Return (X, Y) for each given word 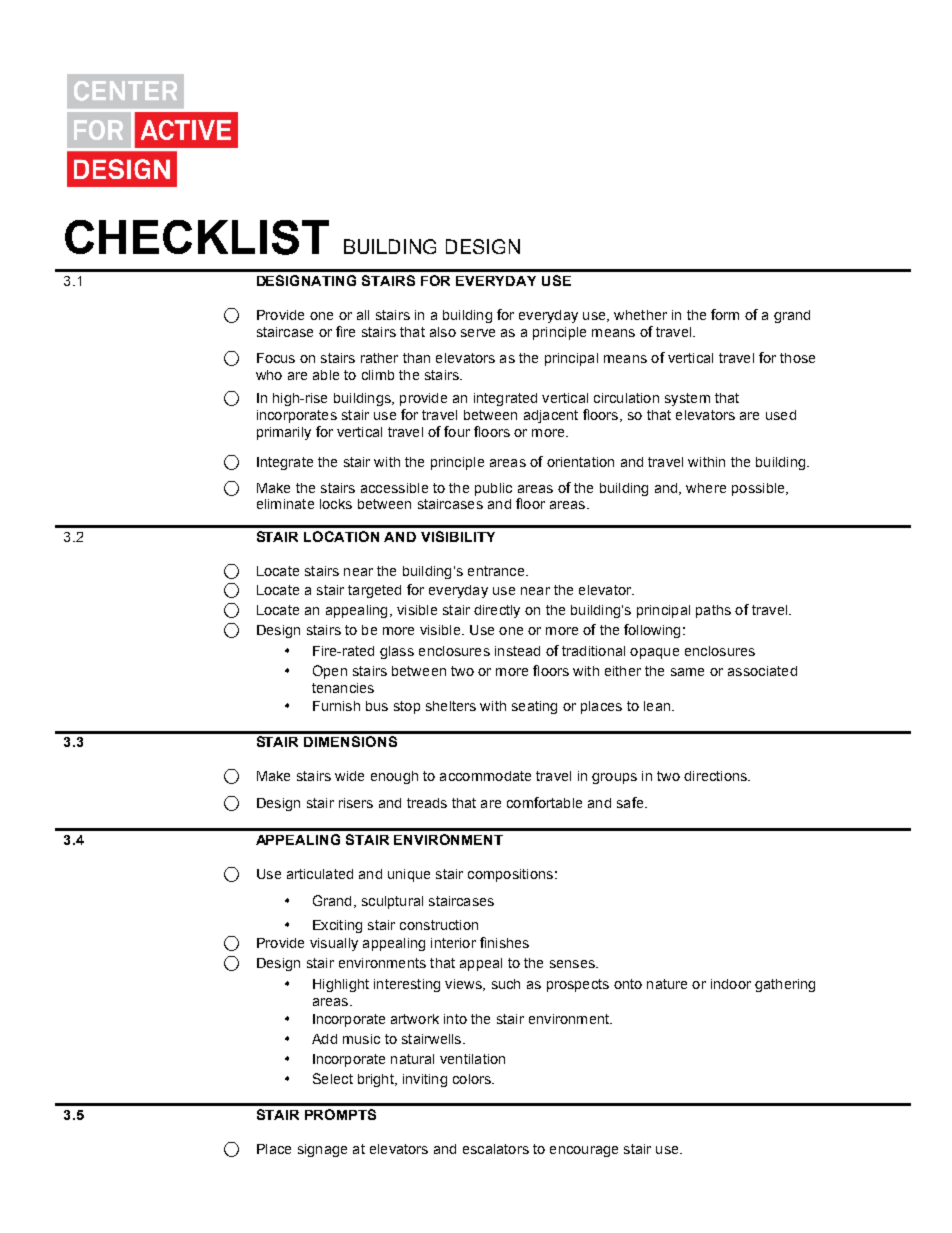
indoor (731, 984)
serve (478, 333)
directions (716, 776)
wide (349, 776)
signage (322, 1150)
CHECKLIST (197, 237)
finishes (504, 942)
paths (713, 611)
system (687, 399)
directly (497, 611)
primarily (284, 433)
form (725, 314)
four (457, 431)
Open (330, 672)
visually (334, 944)
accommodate (485, 776)
